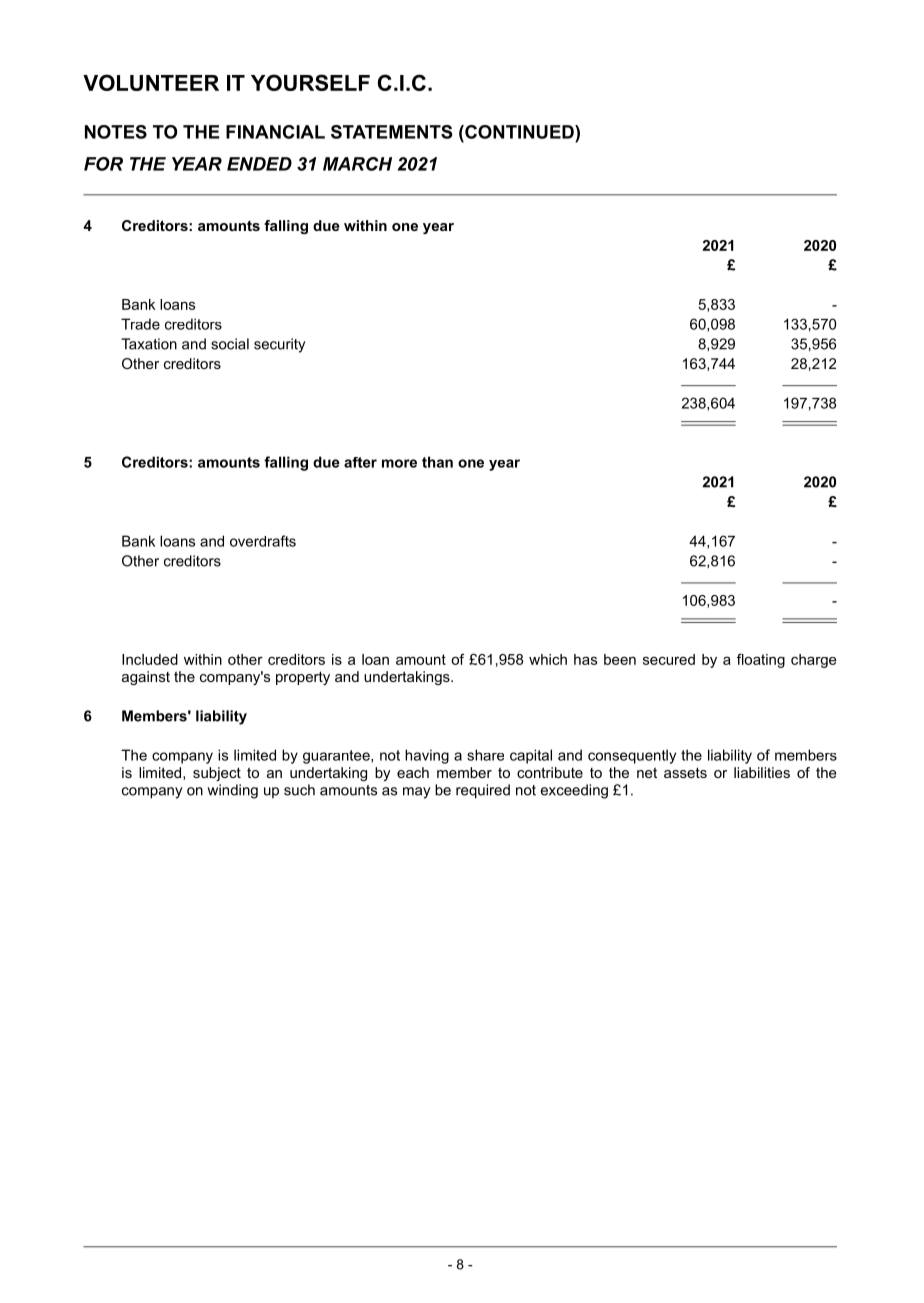 This image has width=924, height=1303. I want to click on after, so click(360, 462).
